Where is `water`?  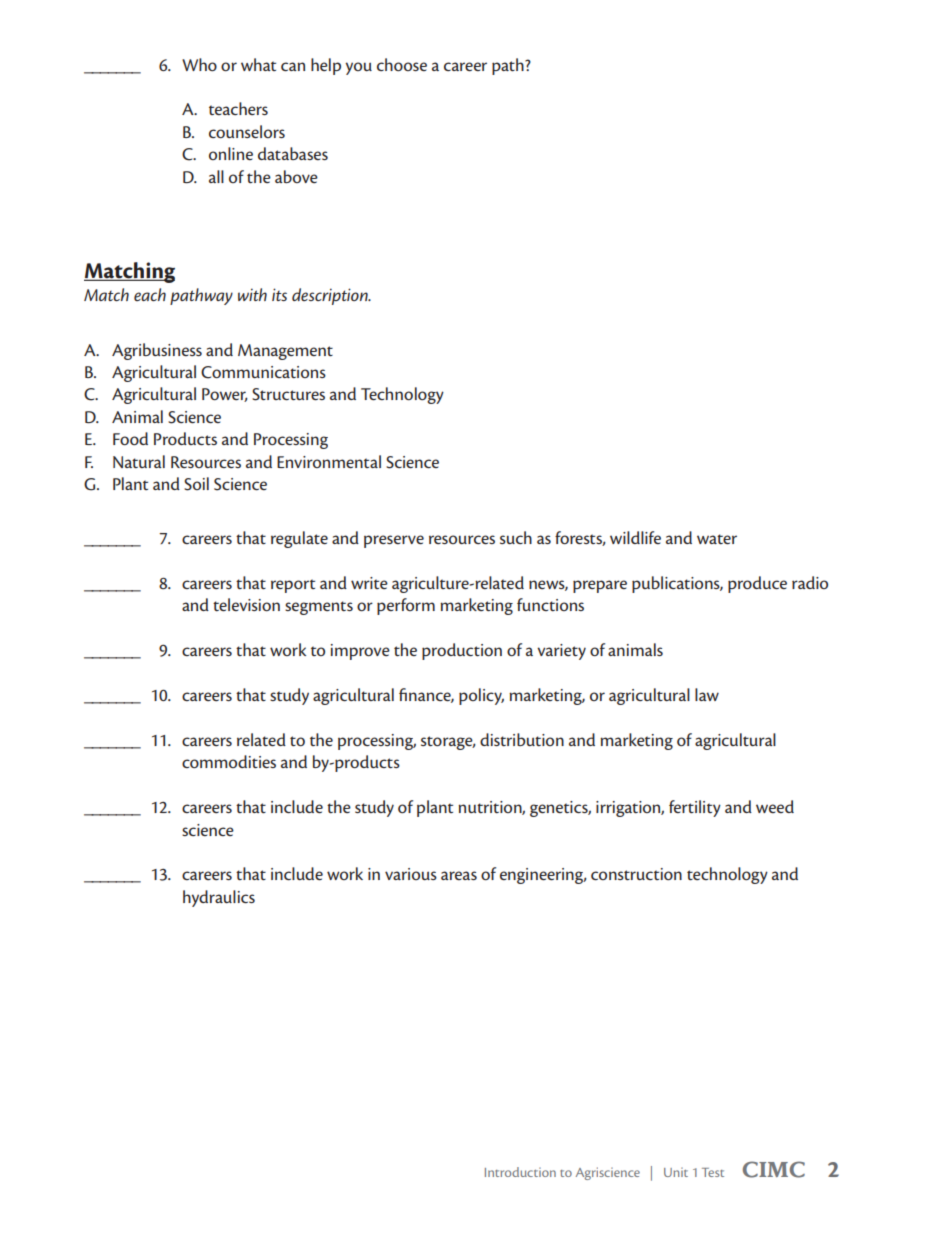
water is located at coordinates (717, 539).
